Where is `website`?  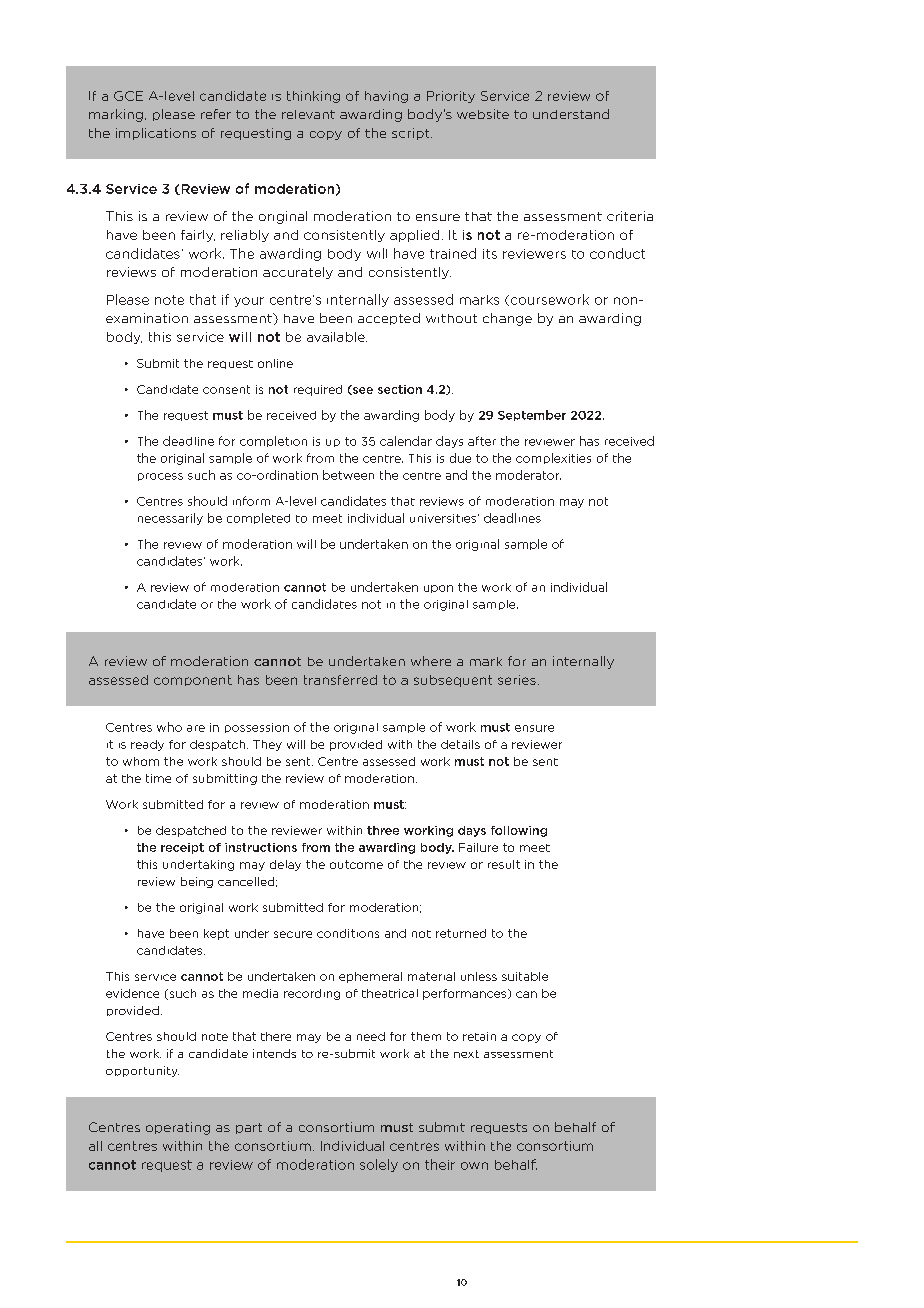
website is located at coordinates (483, 114).
